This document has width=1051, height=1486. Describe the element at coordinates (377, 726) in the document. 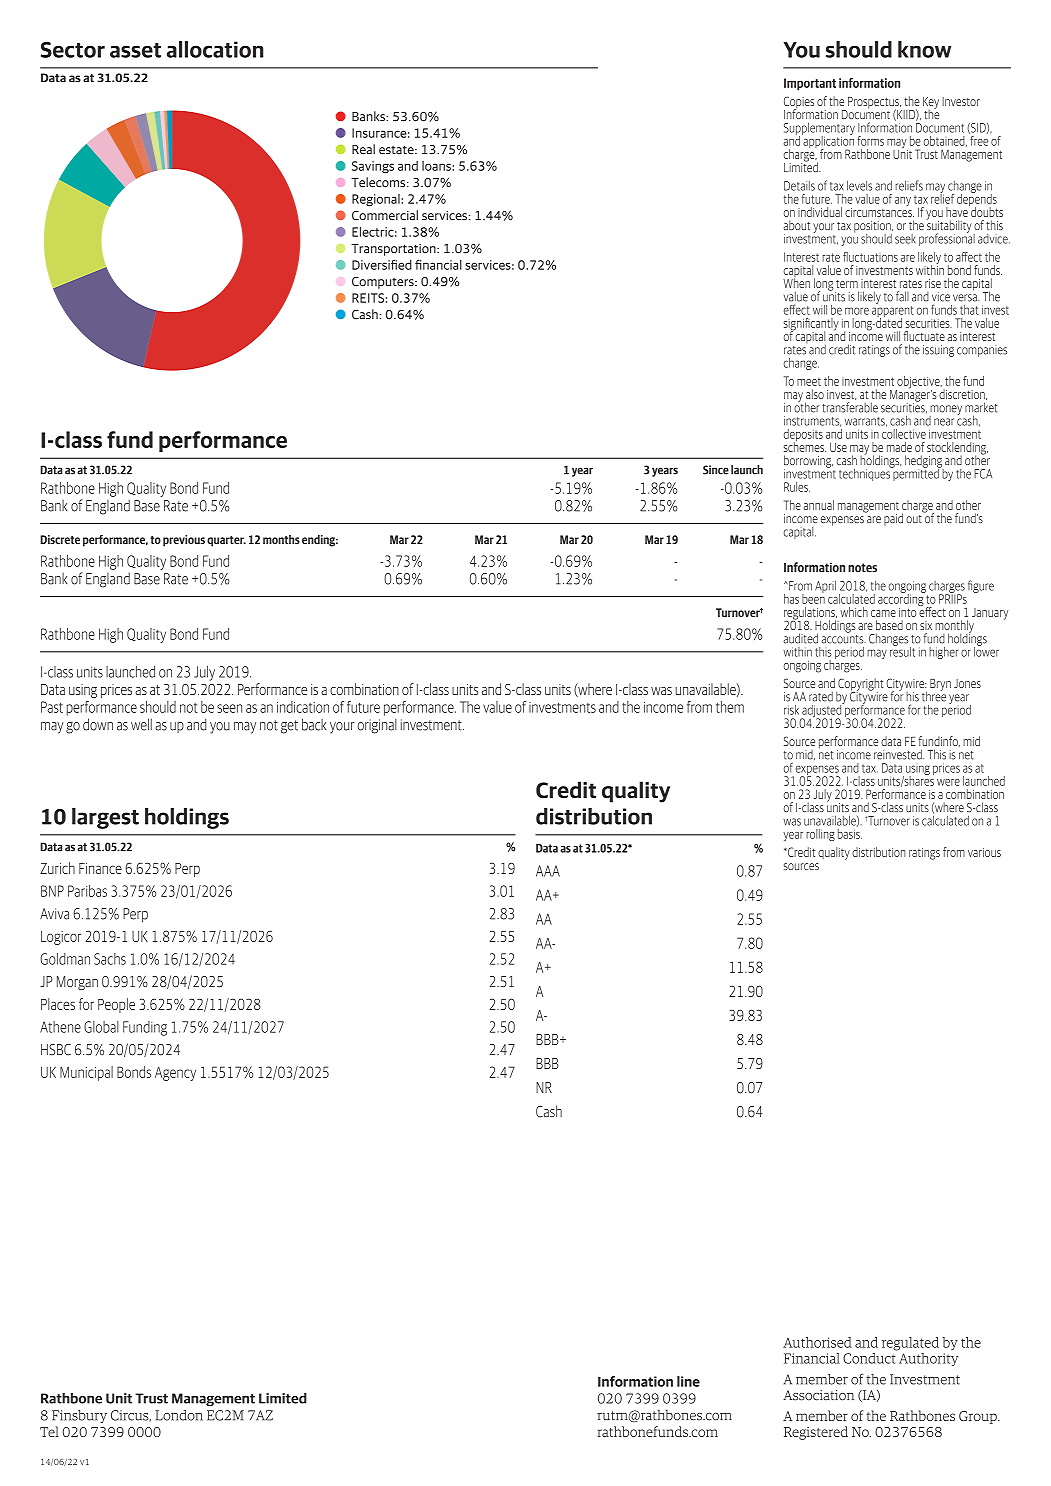

I see `original` at that location.
